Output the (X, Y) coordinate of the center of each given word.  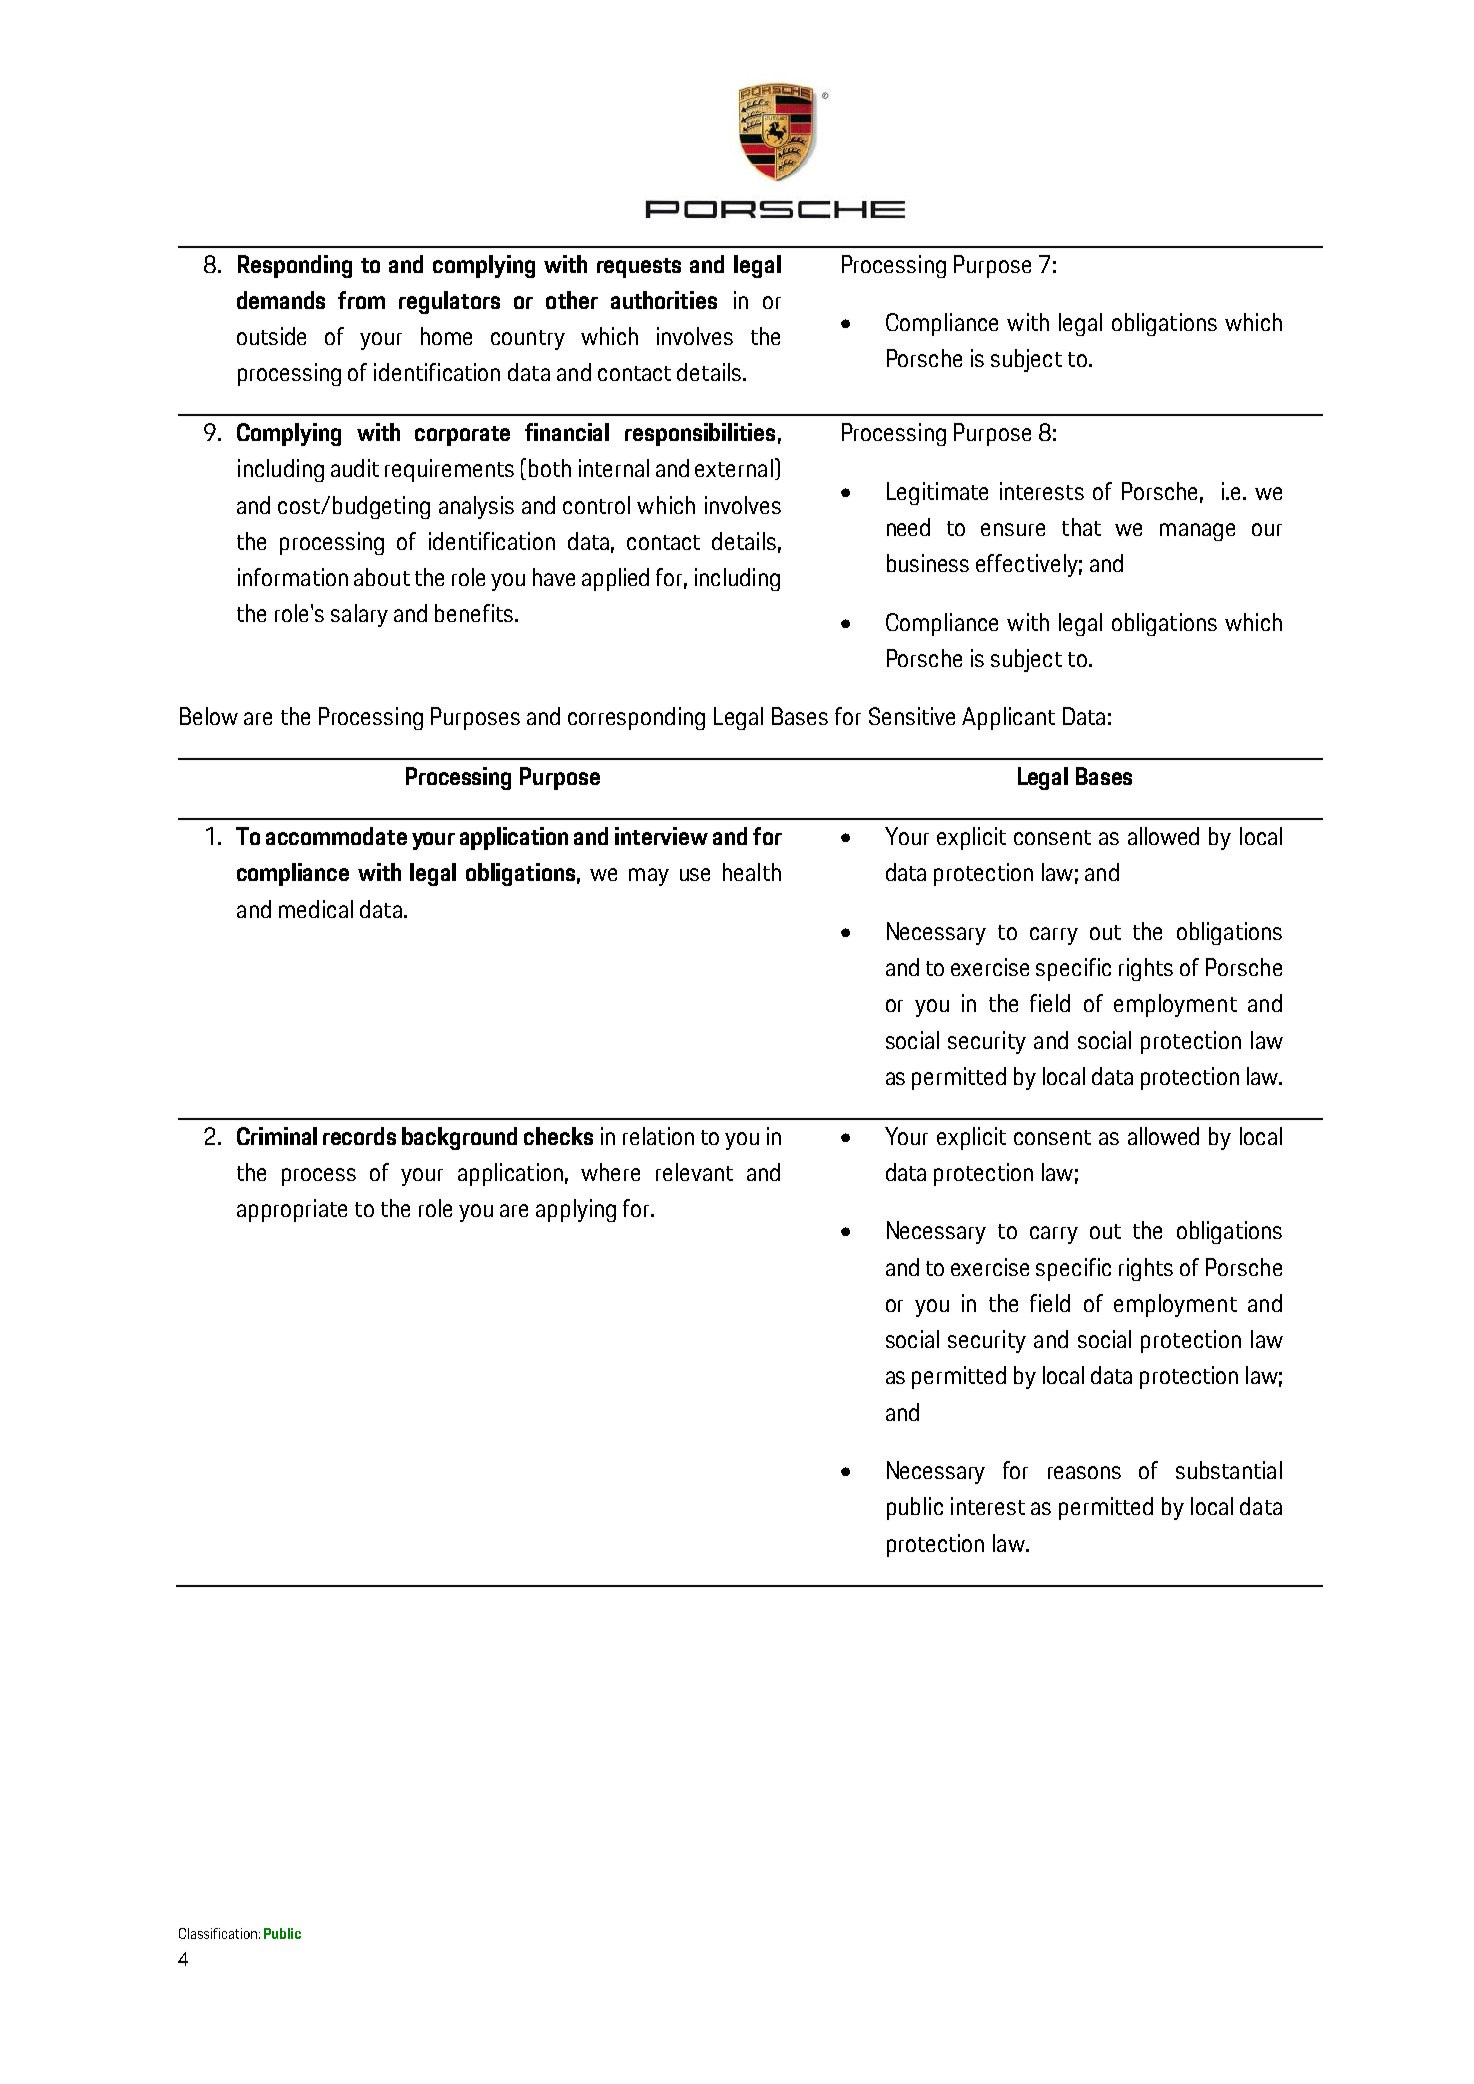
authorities (664, 300)
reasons (1084, 1472)
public (915, 1508)
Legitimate (937, 493)
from (361, 300)
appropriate (292, 1210)
